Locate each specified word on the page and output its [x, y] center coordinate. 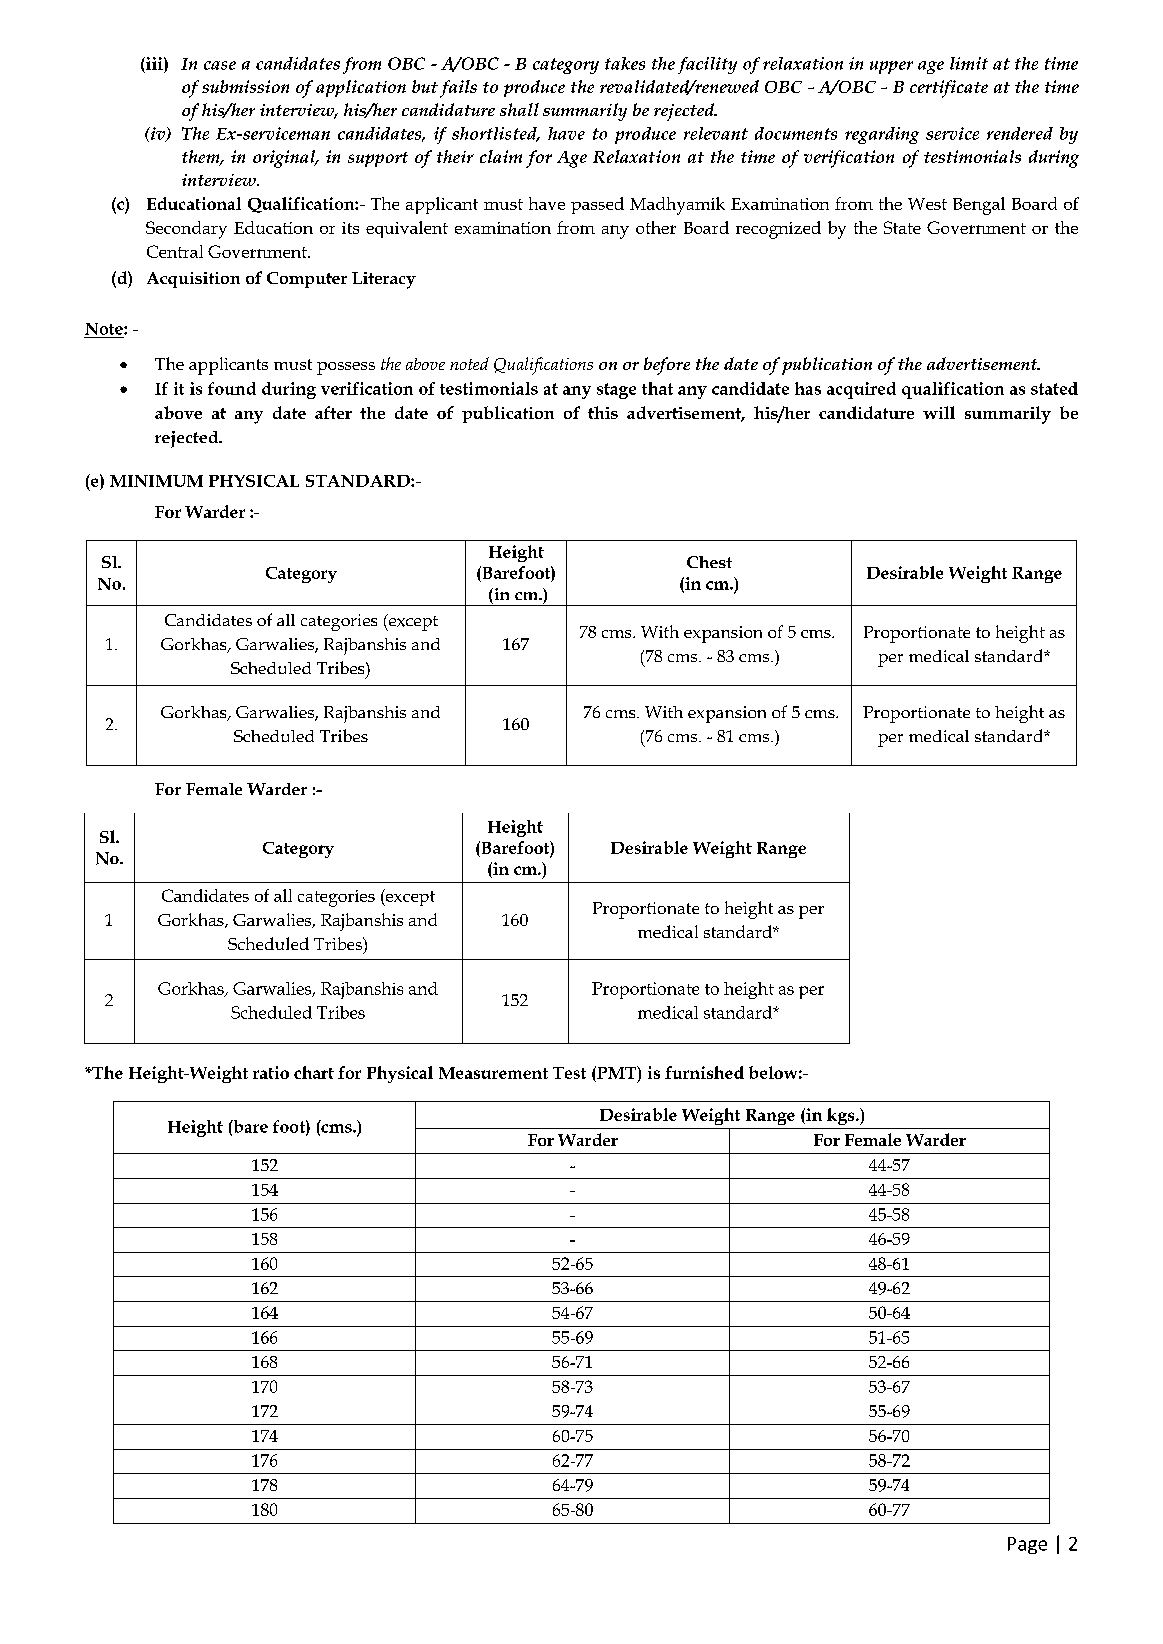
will [939, 412]
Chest [709, 562]
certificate [949, 89]
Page [1027, 1545]
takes [625, 63]
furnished [704, 1072]
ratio [271, 1072]
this [603, 412]
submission [245, 86]
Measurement [493, 1073]
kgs [842, 1116]
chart [314, 1072]
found [232, 388]
